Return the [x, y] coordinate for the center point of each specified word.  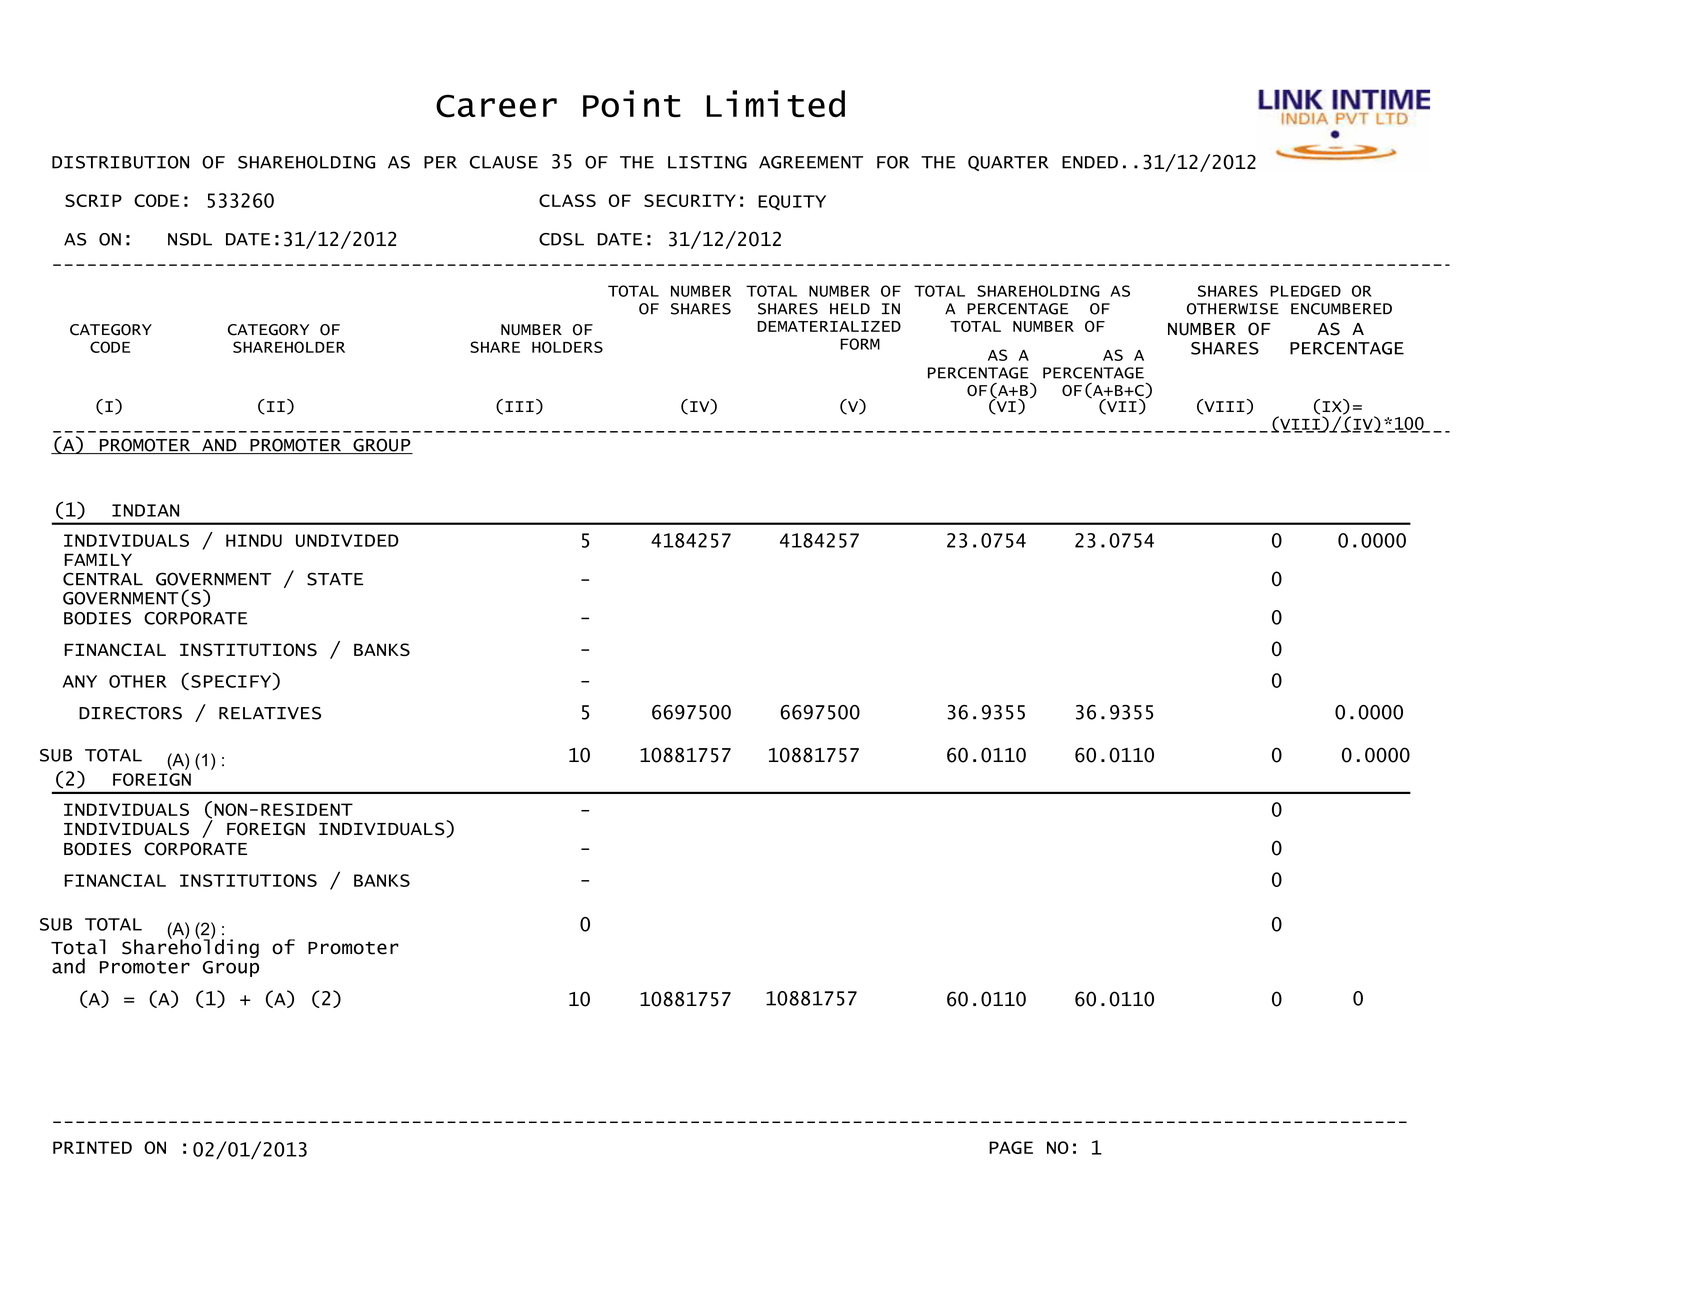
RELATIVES [270, 713]
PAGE [1011, 1147]
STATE [335, 579]
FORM [860, 344]
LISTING [707, 162]
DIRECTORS [130, 713]
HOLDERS [567, 347]
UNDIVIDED [347, 540]
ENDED [1090, 162]
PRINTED [92, 1147]
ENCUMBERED [1341, 309]
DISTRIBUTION [120, 162]
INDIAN [145, 510]
